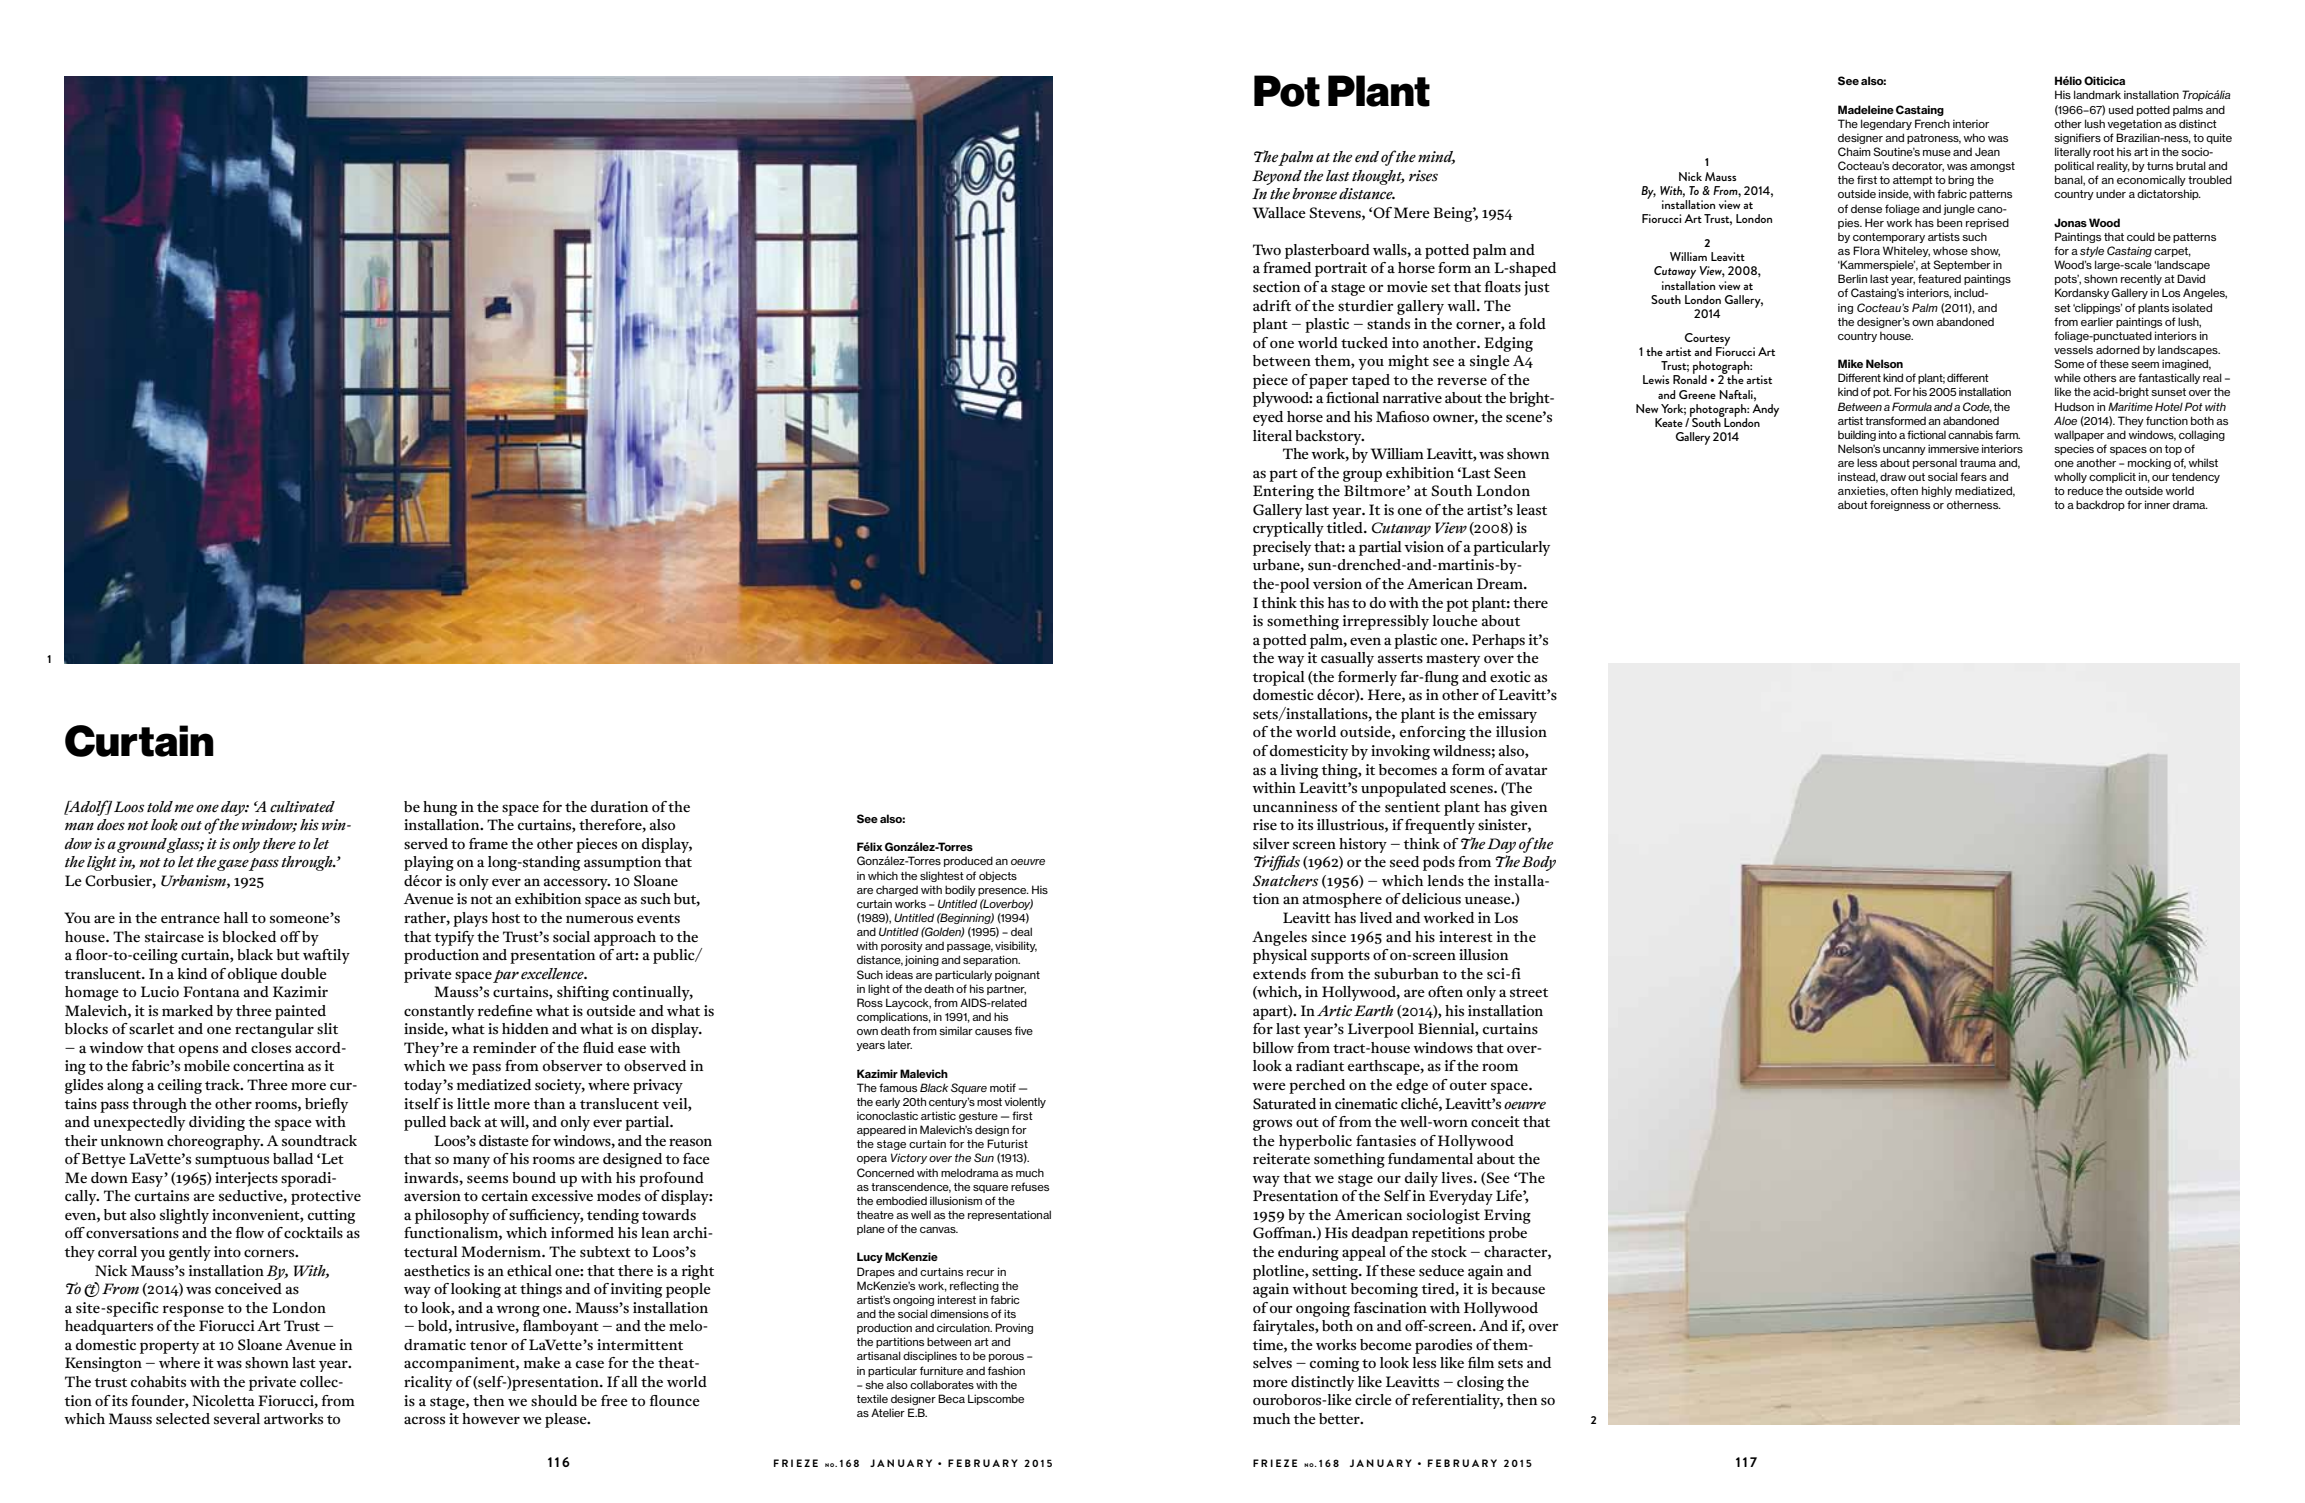  I want to click on selves, so click(1272, 1363).
